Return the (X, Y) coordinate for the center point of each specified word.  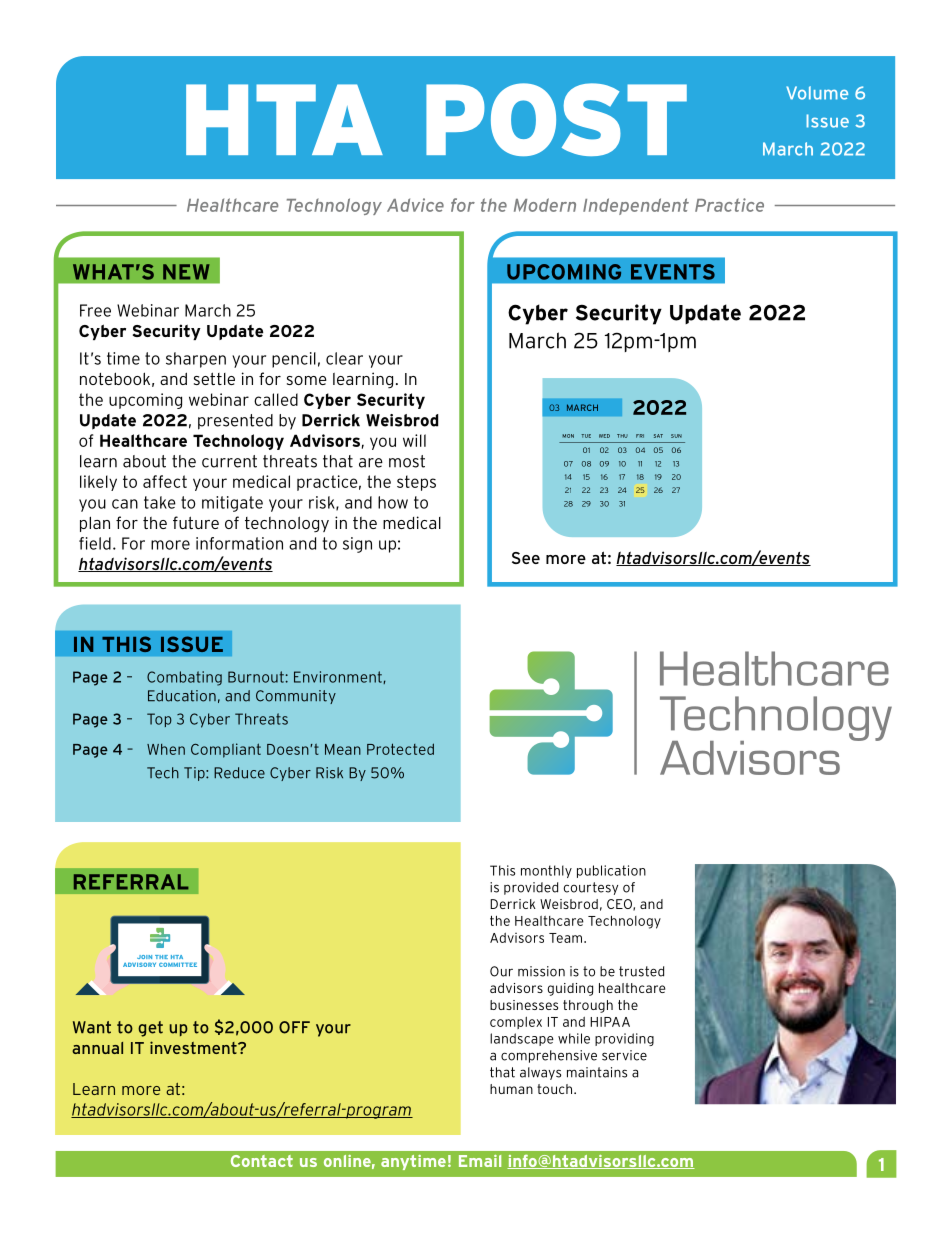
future (196, 522)
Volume (817, 93)
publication (611, 871)
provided (531, 888)
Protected (400, 749)
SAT (658, 436)
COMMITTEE (178, 964)
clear (344, 358)
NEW (186, 272)
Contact (262, 1161)
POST (556, 119)
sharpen (196, 360)
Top (159, 720)
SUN (676, 436)
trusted (641, 971)
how (393, 502)
